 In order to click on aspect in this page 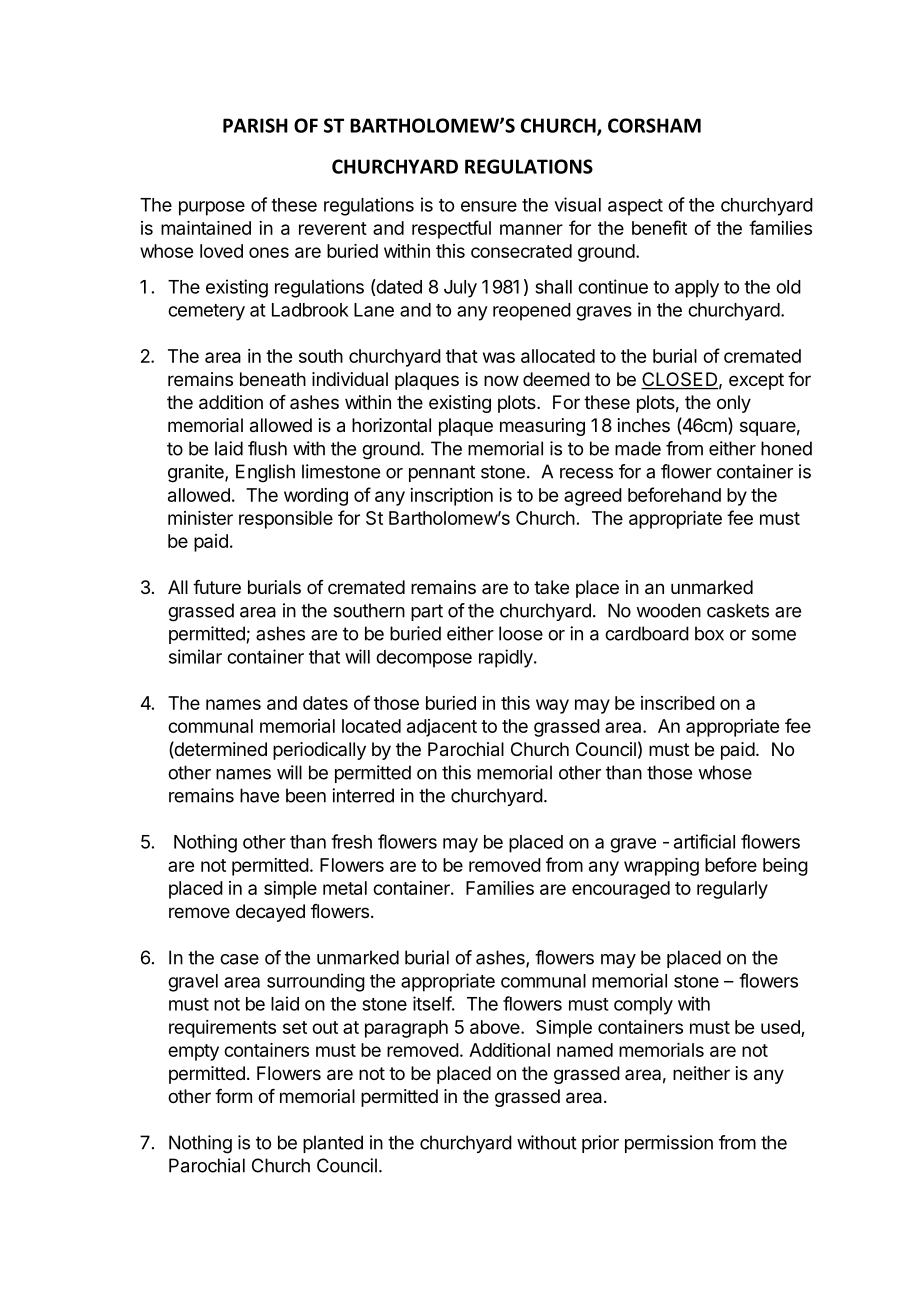, I will do `click(635, 207)`.
